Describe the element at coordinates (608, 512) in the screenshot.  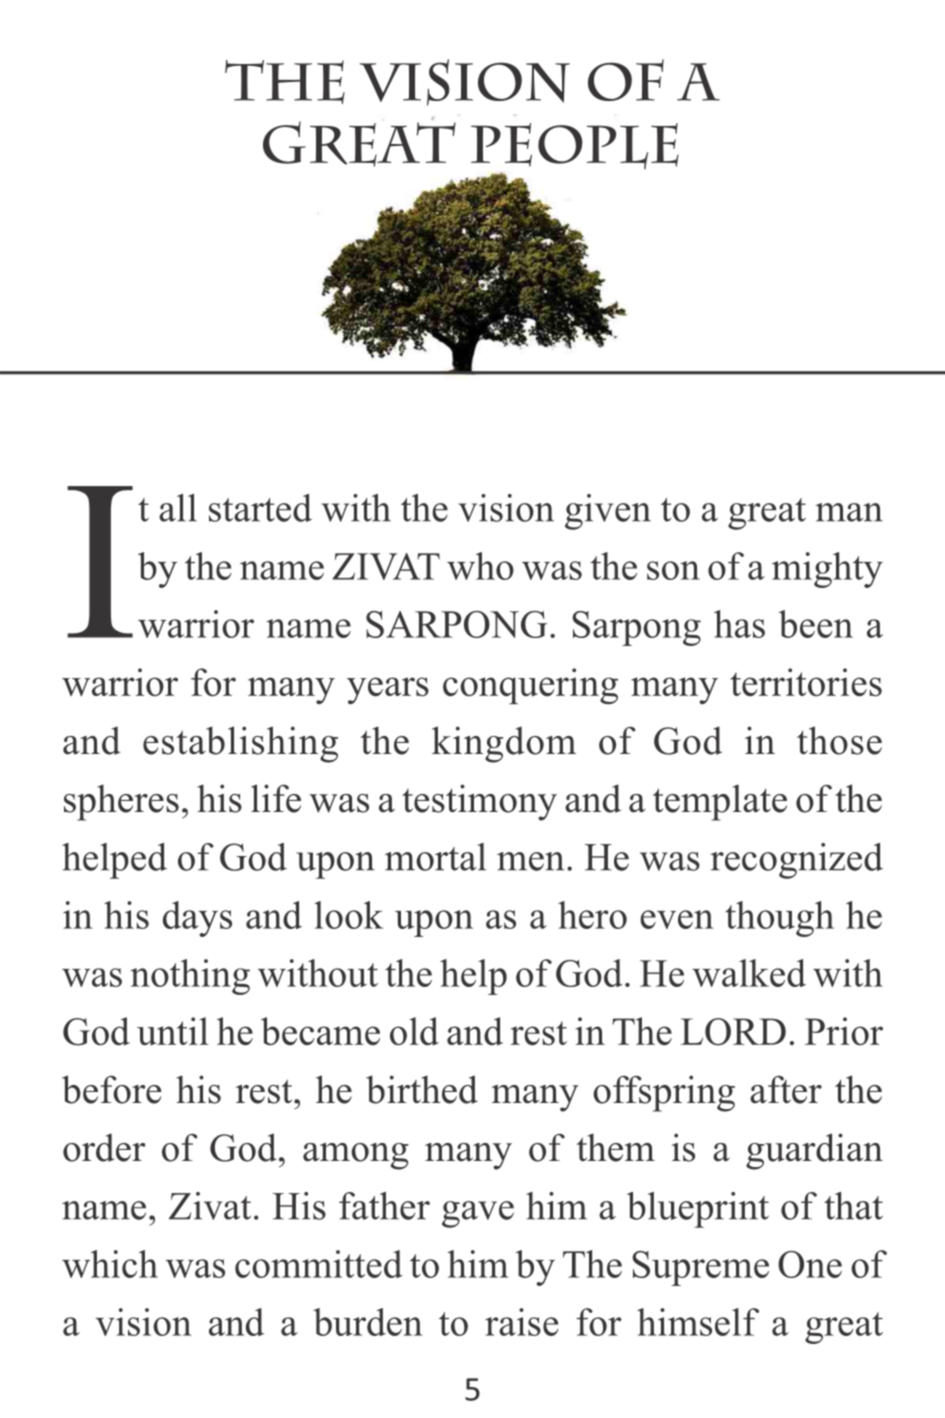
I see `given` at that location.
